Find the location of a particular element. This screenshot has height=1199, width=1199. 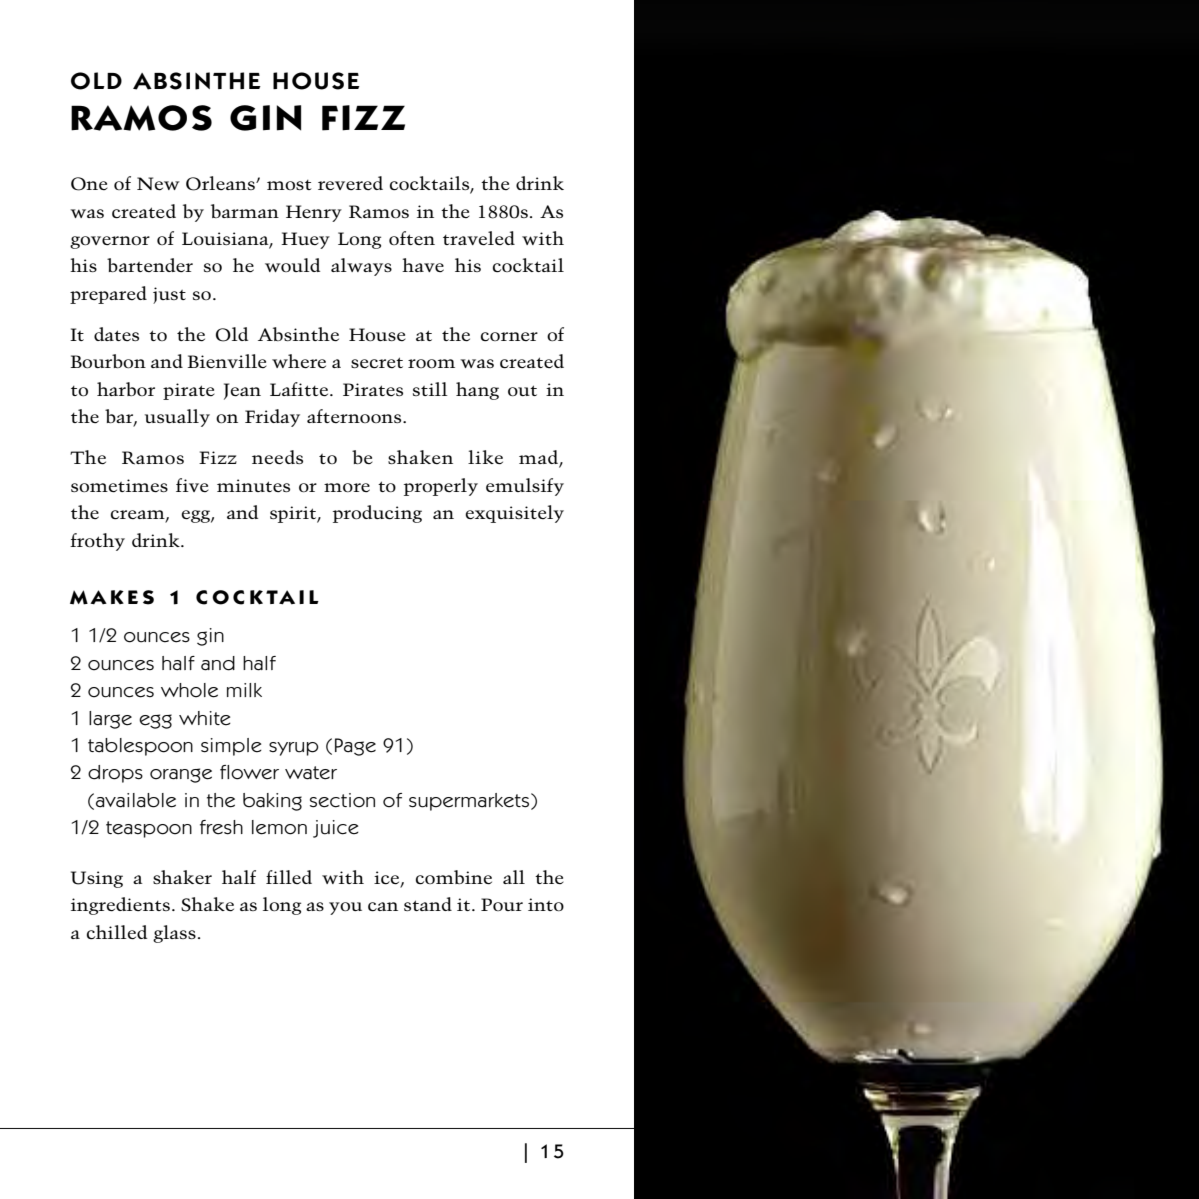

Henry is located at coordinates (314, 213).
